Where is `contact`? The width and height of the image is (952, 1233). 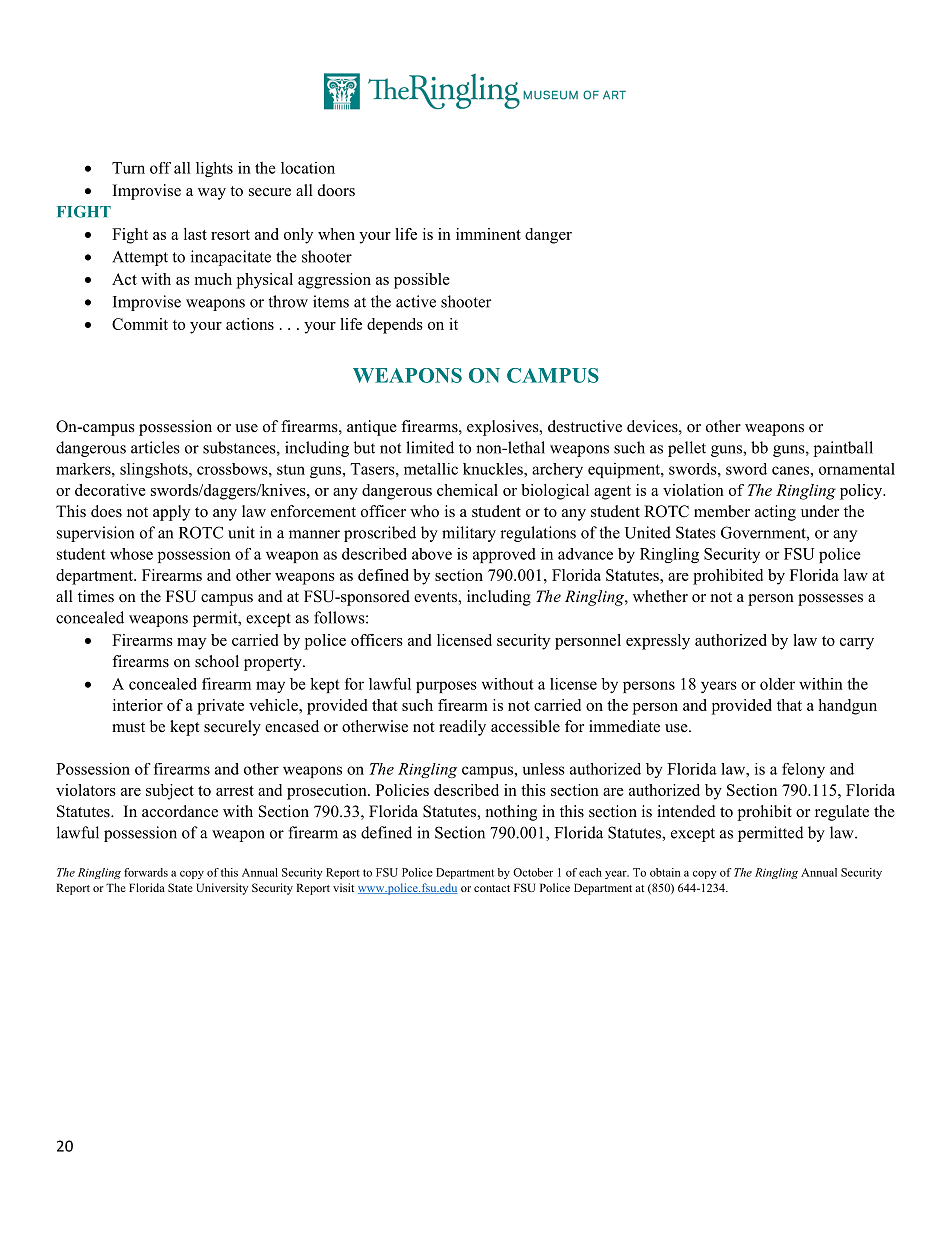 contact is located at coordinates (492, 888).
